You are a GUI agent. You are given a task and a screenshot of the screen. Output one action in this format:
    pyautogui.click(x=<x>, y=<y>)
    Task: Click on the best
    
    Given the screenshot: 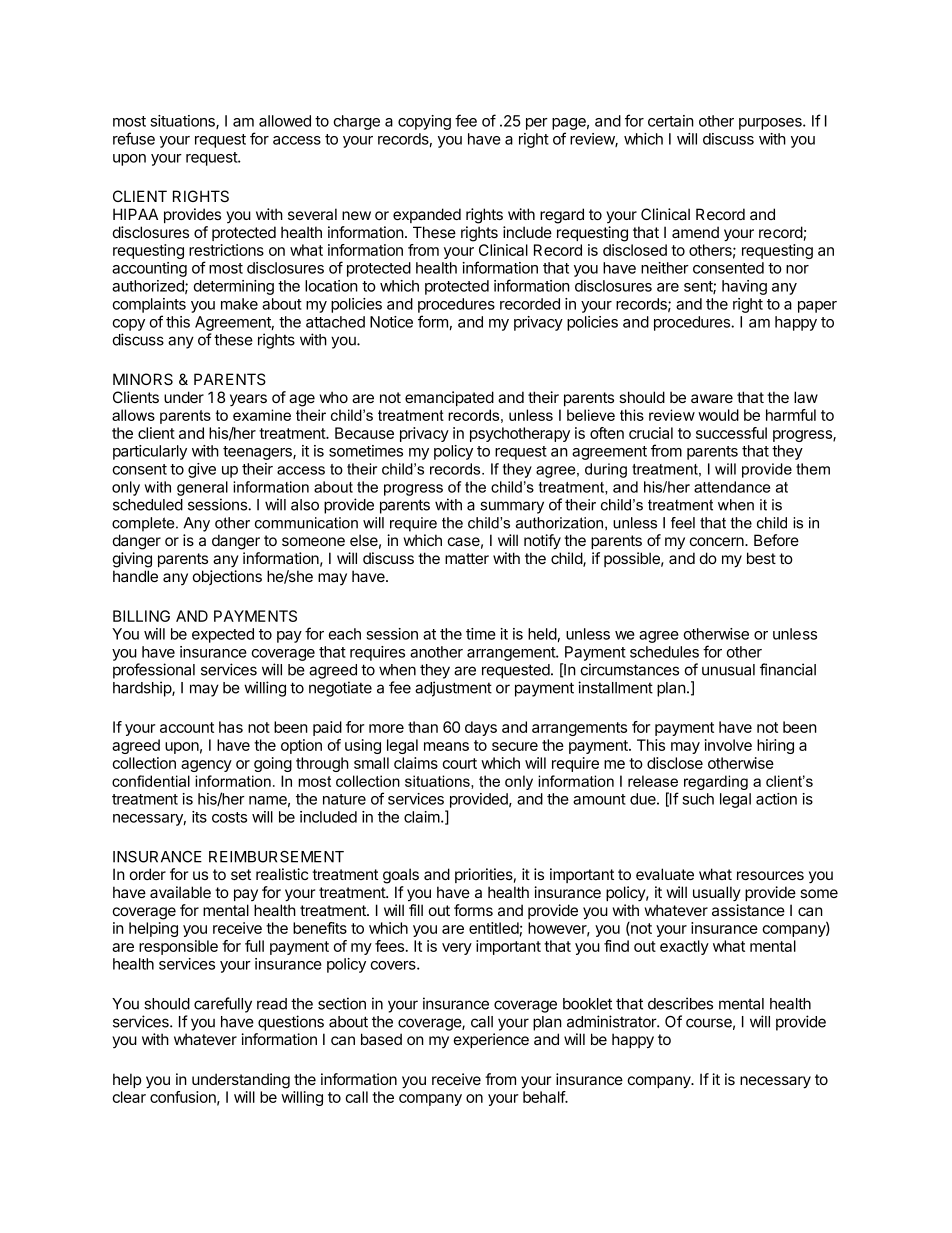 What is the action you would take?
    pyautogui.click(x=761, y=558)
